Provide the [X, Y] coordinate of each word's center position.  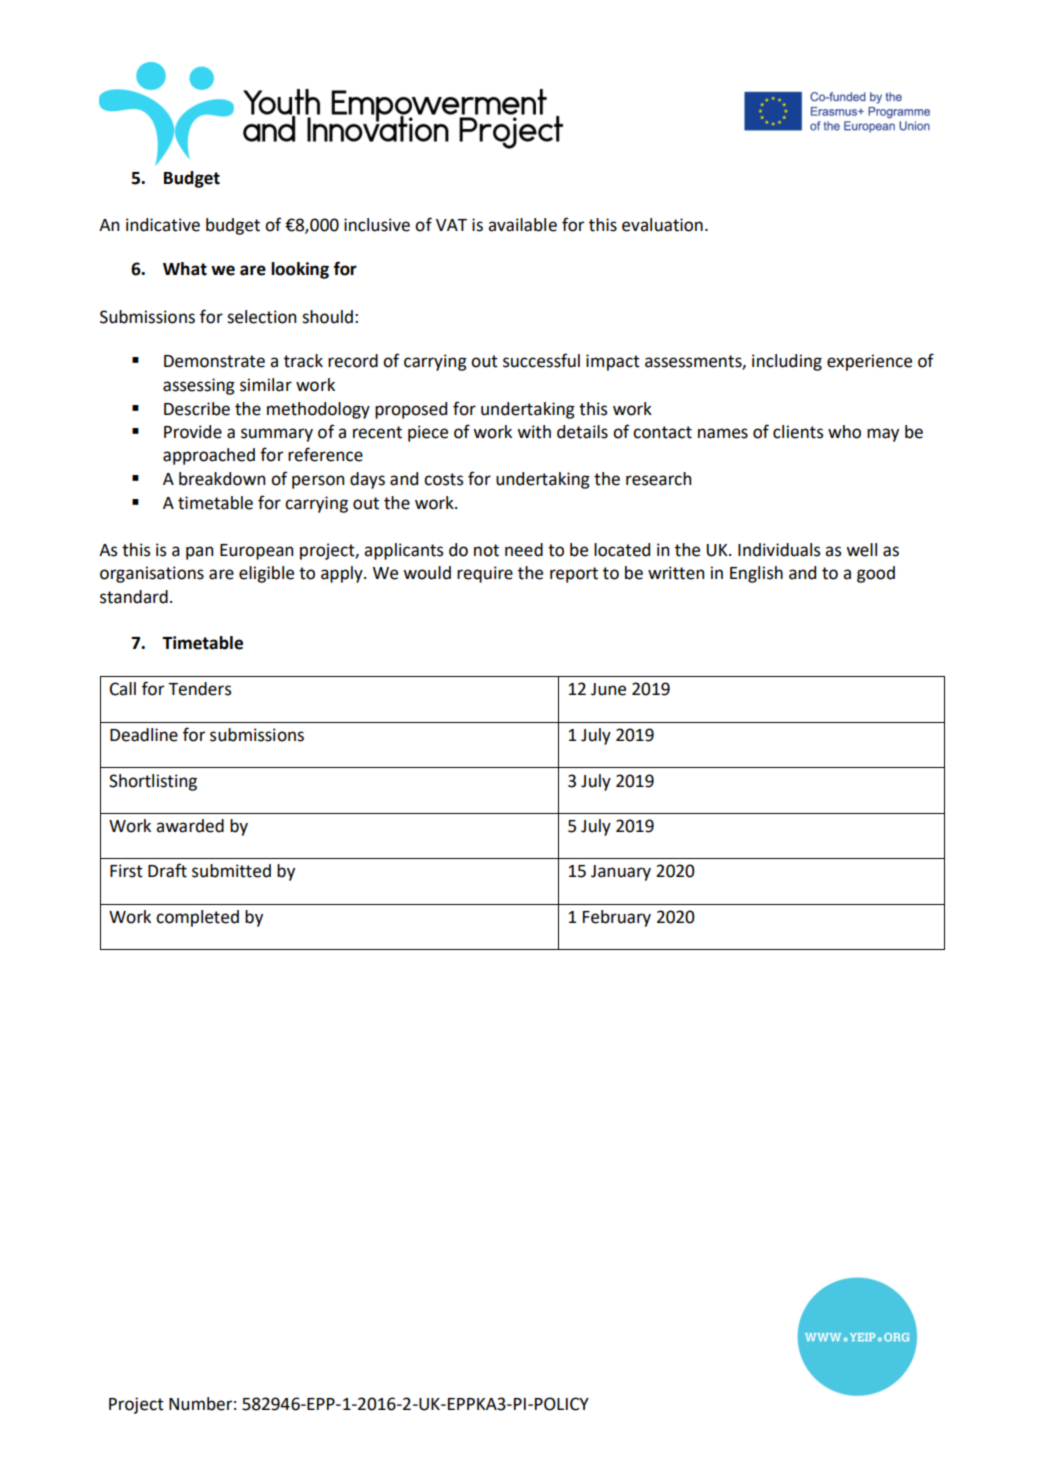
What [185, 269]
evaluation [662, 225]
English [756, 574]
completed [197, 918]
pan [199, 553]
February [617, 918]
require [485, 574]
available [522, 225]
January [621, 873]
